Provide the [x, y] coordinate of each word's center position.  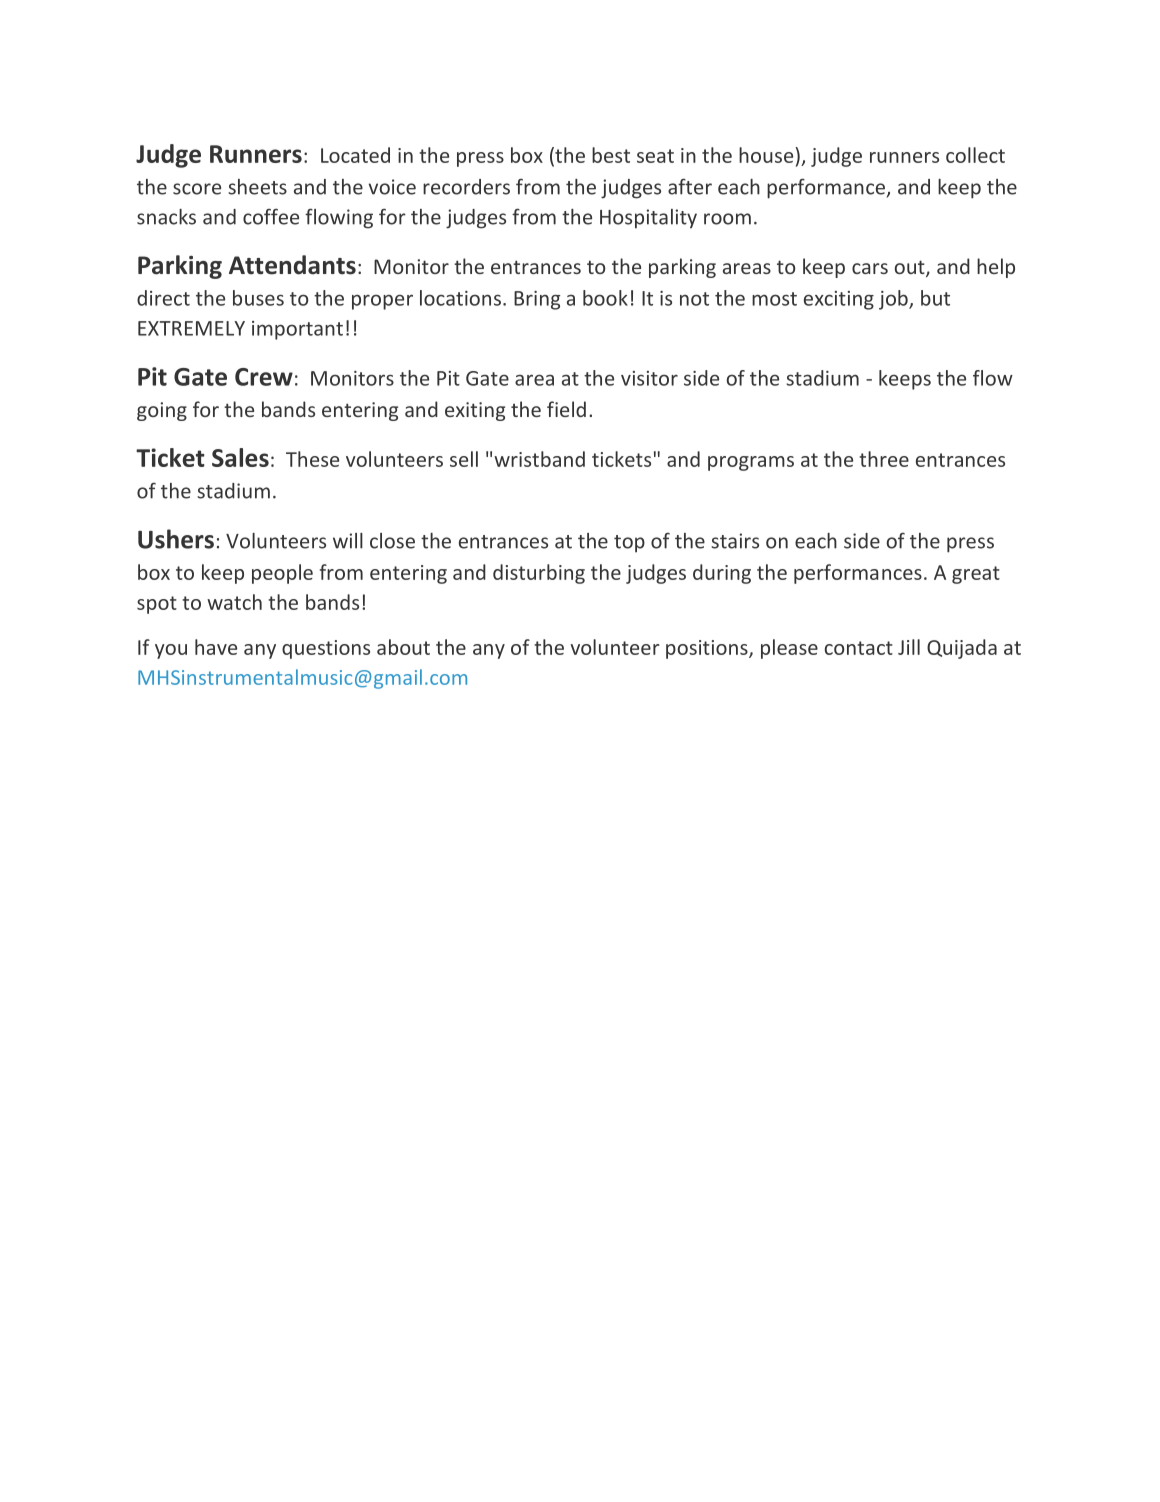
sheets [257, 187]
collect [975, 155]
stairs [735, 541]
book [605, 298]
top [629, 544]
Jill [909, 647]
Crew [264, 377]
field [566, 409]
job [894, 300]
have [216, 647]
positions [708, 649]
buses [258, 298]
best [611, 155]
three [884, 459]
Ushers [176, 539]
